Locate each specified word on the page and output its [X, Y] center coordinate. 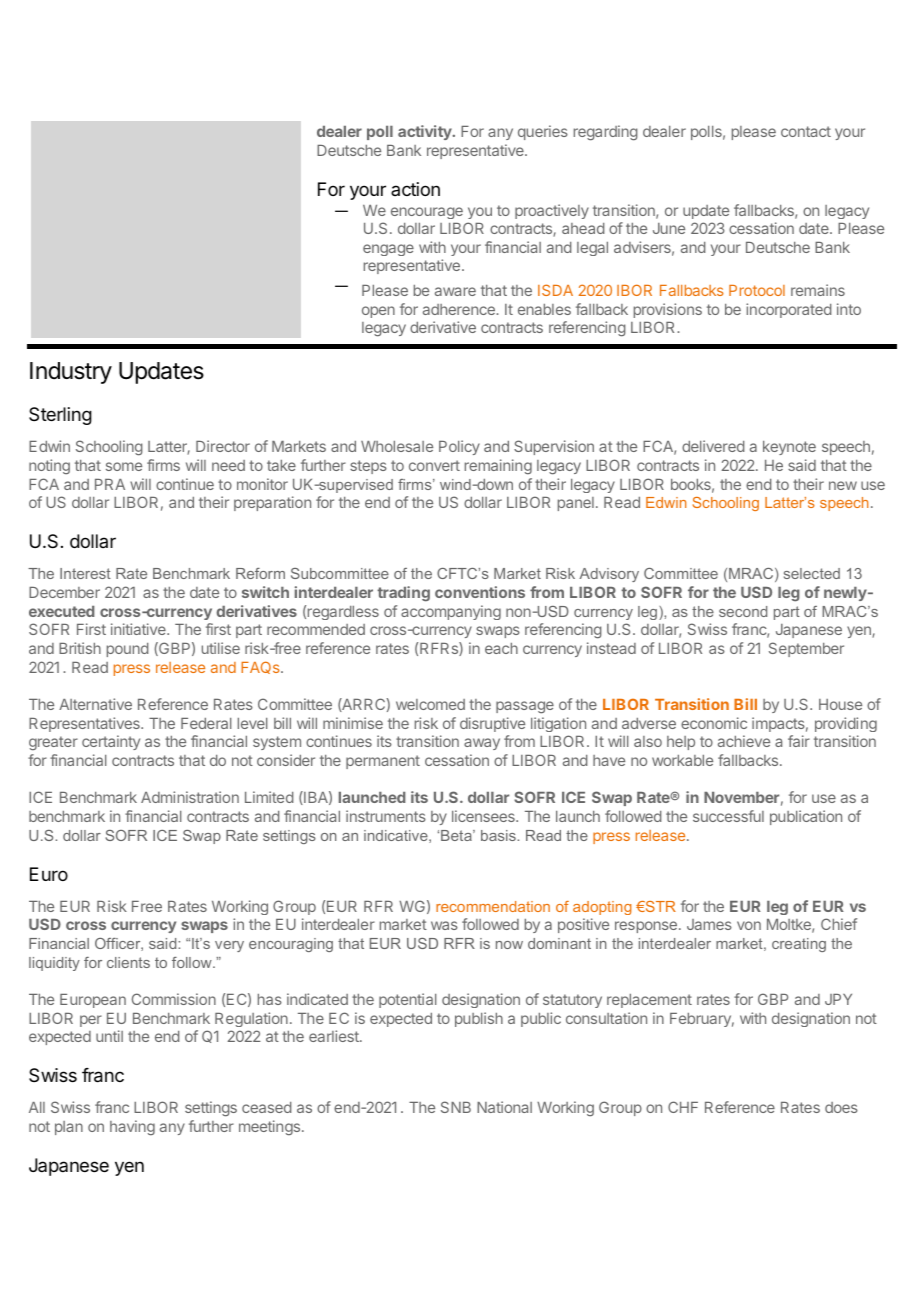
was [444, 925]
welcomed [430, 704]
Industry [71, 373]
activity [426, 132]
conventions [480, 592]
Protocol [757, 290]
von [749, 925]
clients [128, 962]
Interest [85, 573]
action [415, 189]
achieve [744, 741]
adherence [460, 309]
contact [806, 131]
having [132, 1128]
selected [812, 573]
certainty [111, 742]
